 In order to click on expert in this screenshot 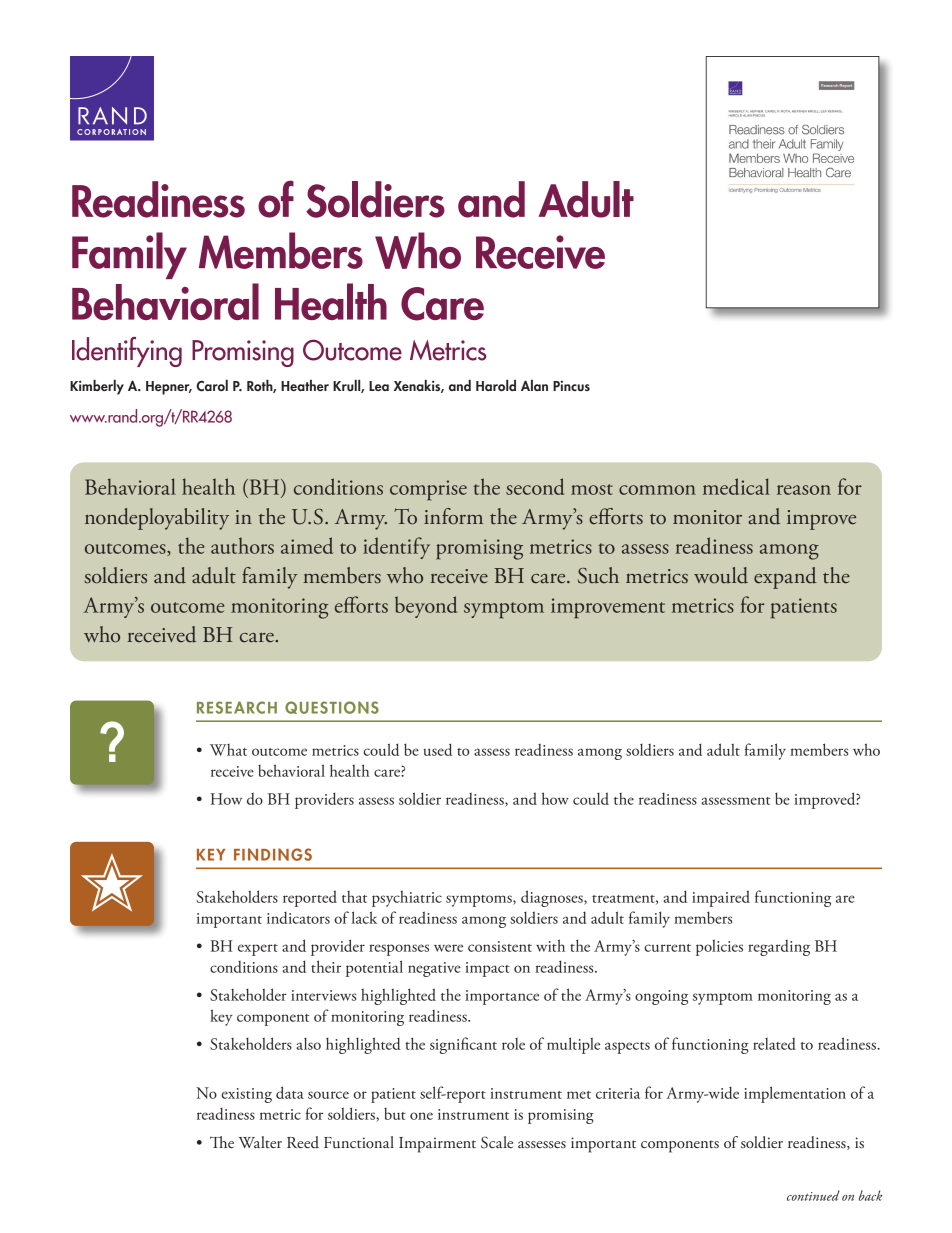, I will do `click(258, 950)`.
